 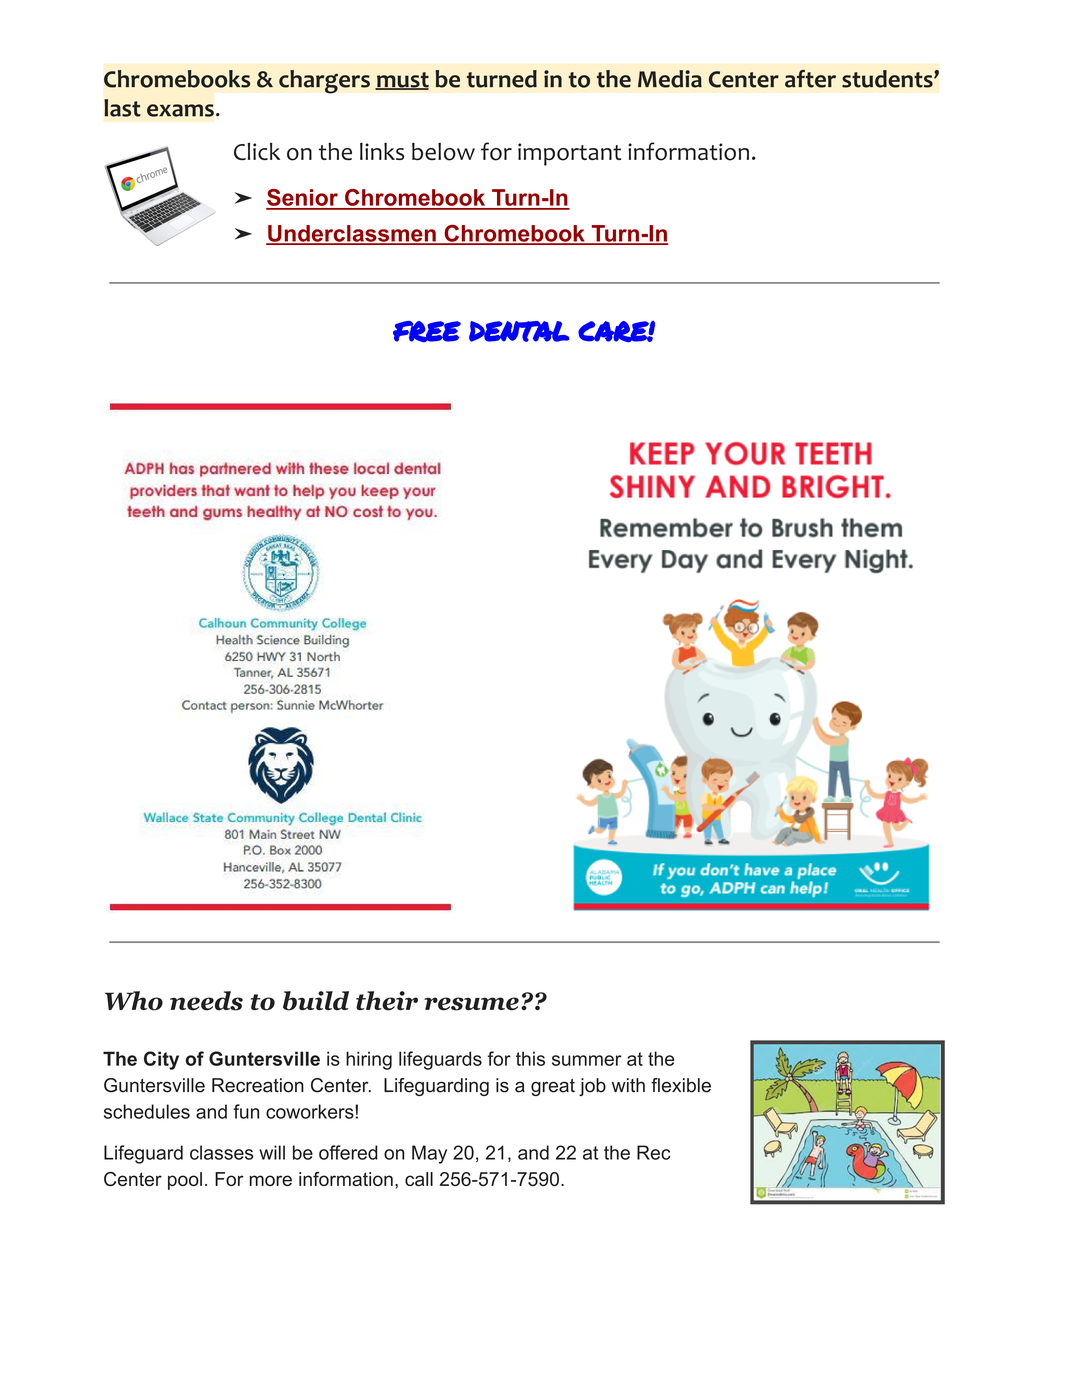 What do you see at coordinates (221, 1152) in the screenshot?
I see `classes` at bounding box center [221, 1152].
